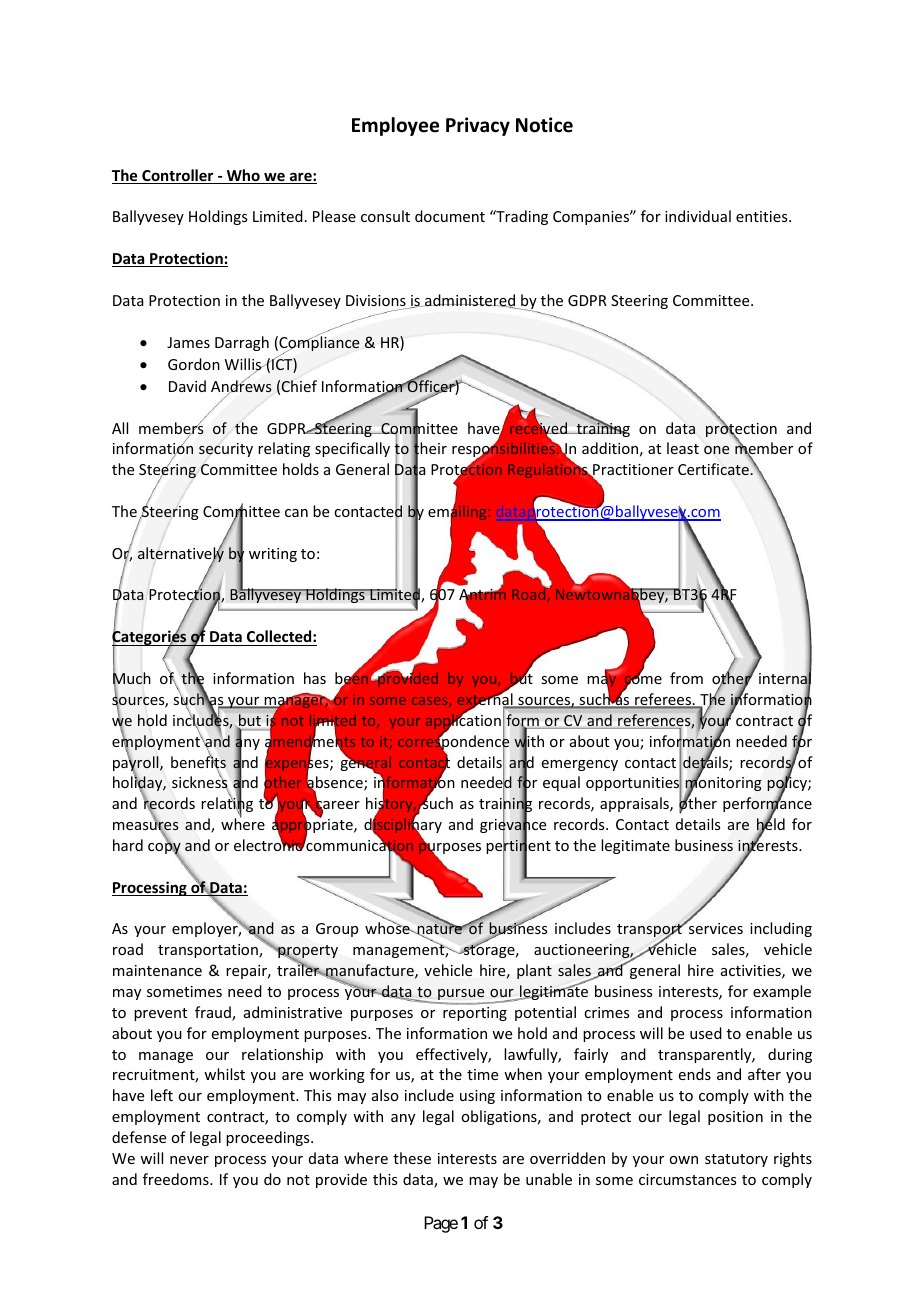 The image size is (924, 1308). I want to click on fraud, so click(214, 1013).
